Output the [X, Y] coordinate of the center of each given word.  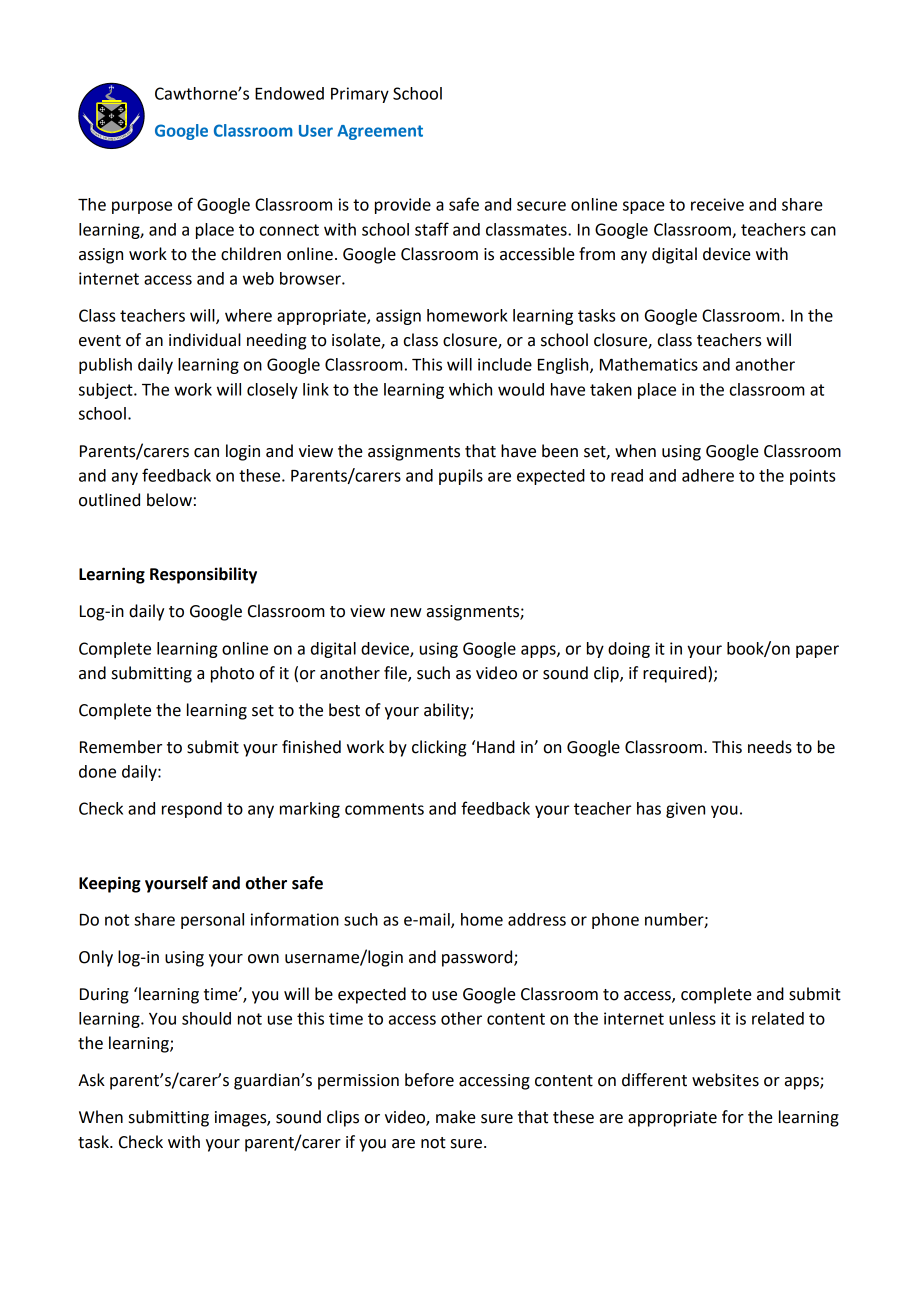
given [685, 810]
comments [384, 809]
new [406, 613]
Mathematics [649, 364]
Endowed [289, 93]
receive [717, 204]
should [206, 1018]
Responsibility [203, 575]
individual [205, 340]
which [470, 389]
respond [192, 810]
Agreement [380, 132]
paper [817, 651]
